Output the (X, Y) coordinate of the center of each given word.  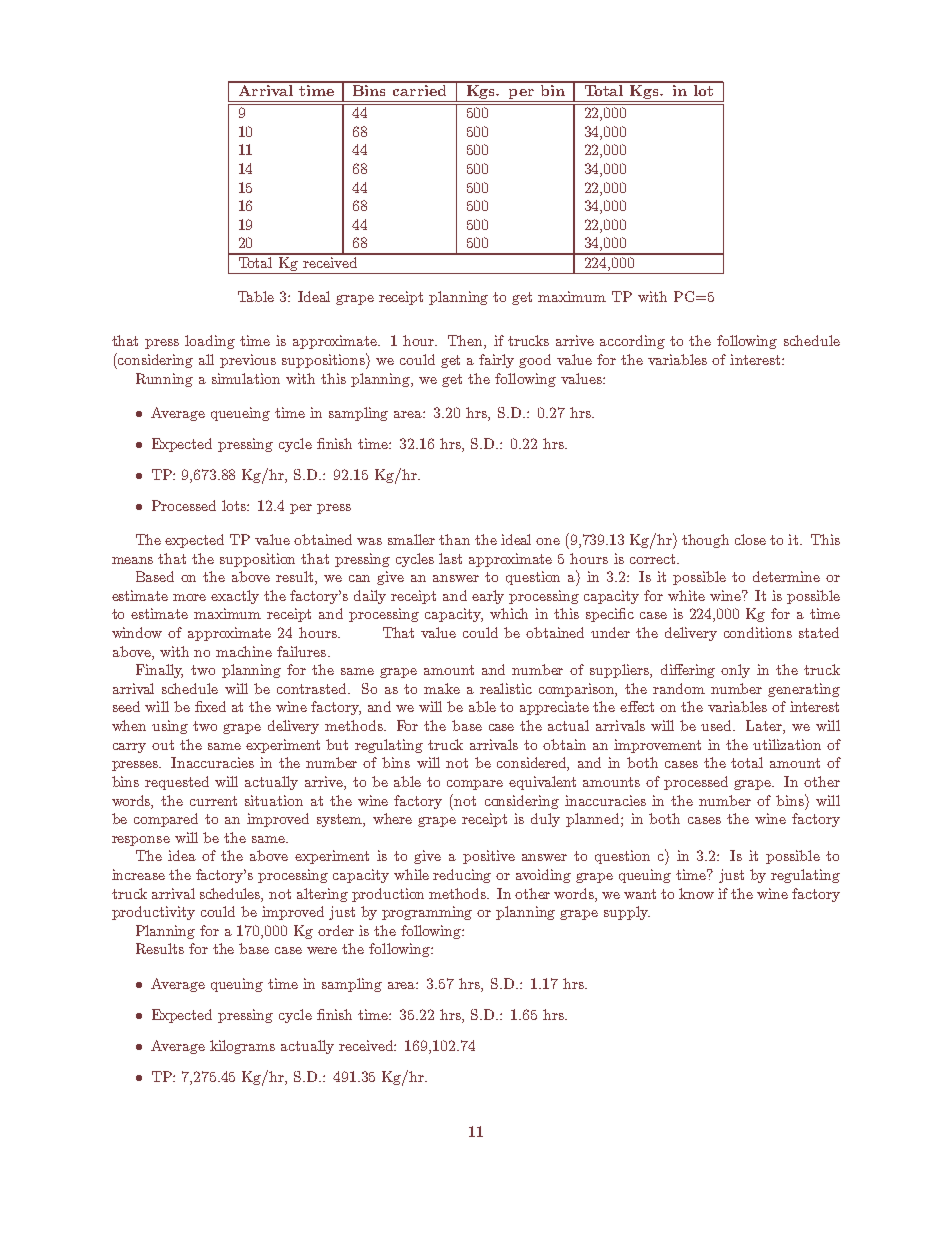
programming (427, 913)
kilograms (242, 1047)
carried (420, 89)
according (632, 342)
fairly (496, 361)
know (696, 893)
